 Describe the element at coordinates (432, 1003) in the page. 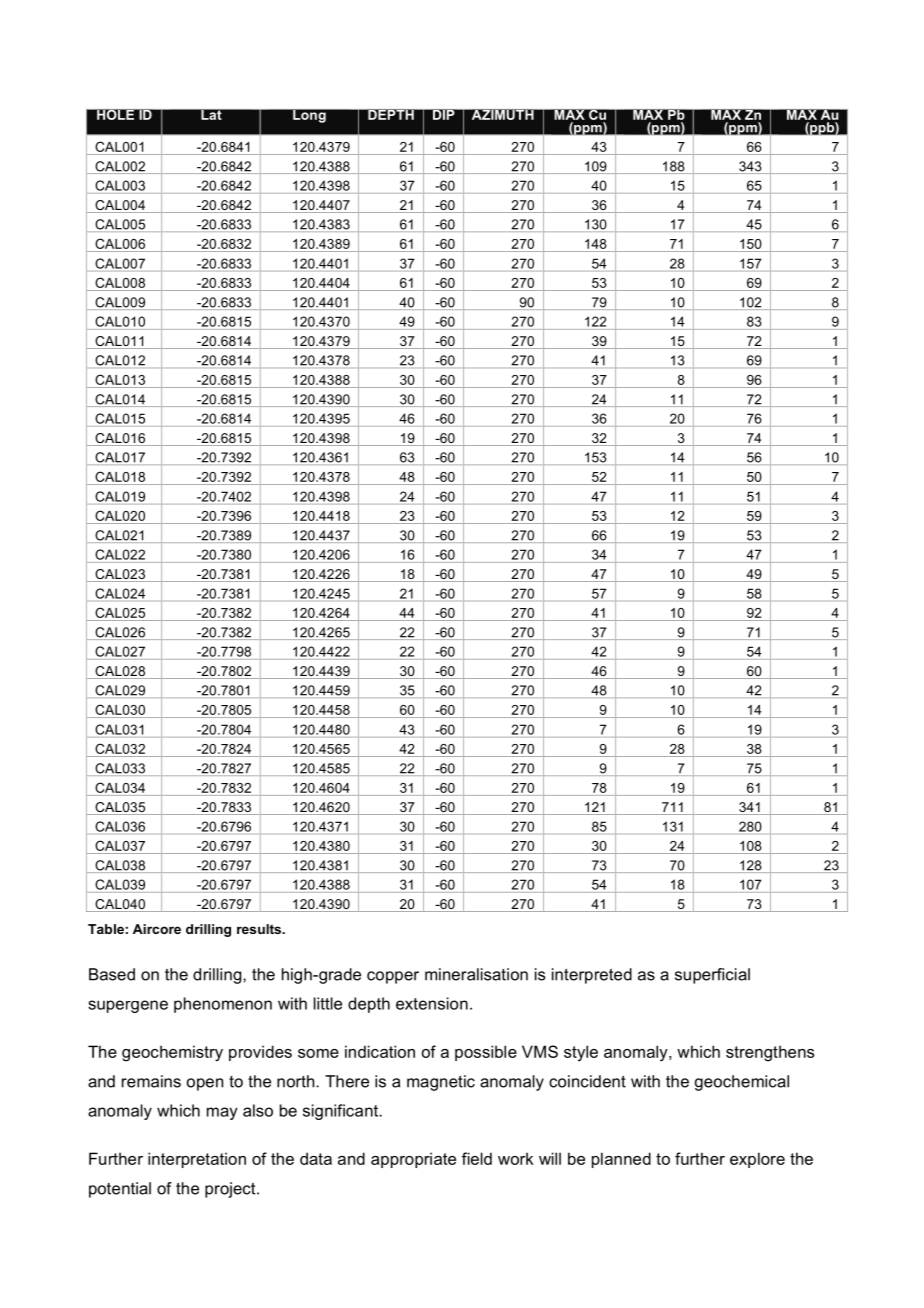

I see `extension` at that location.
